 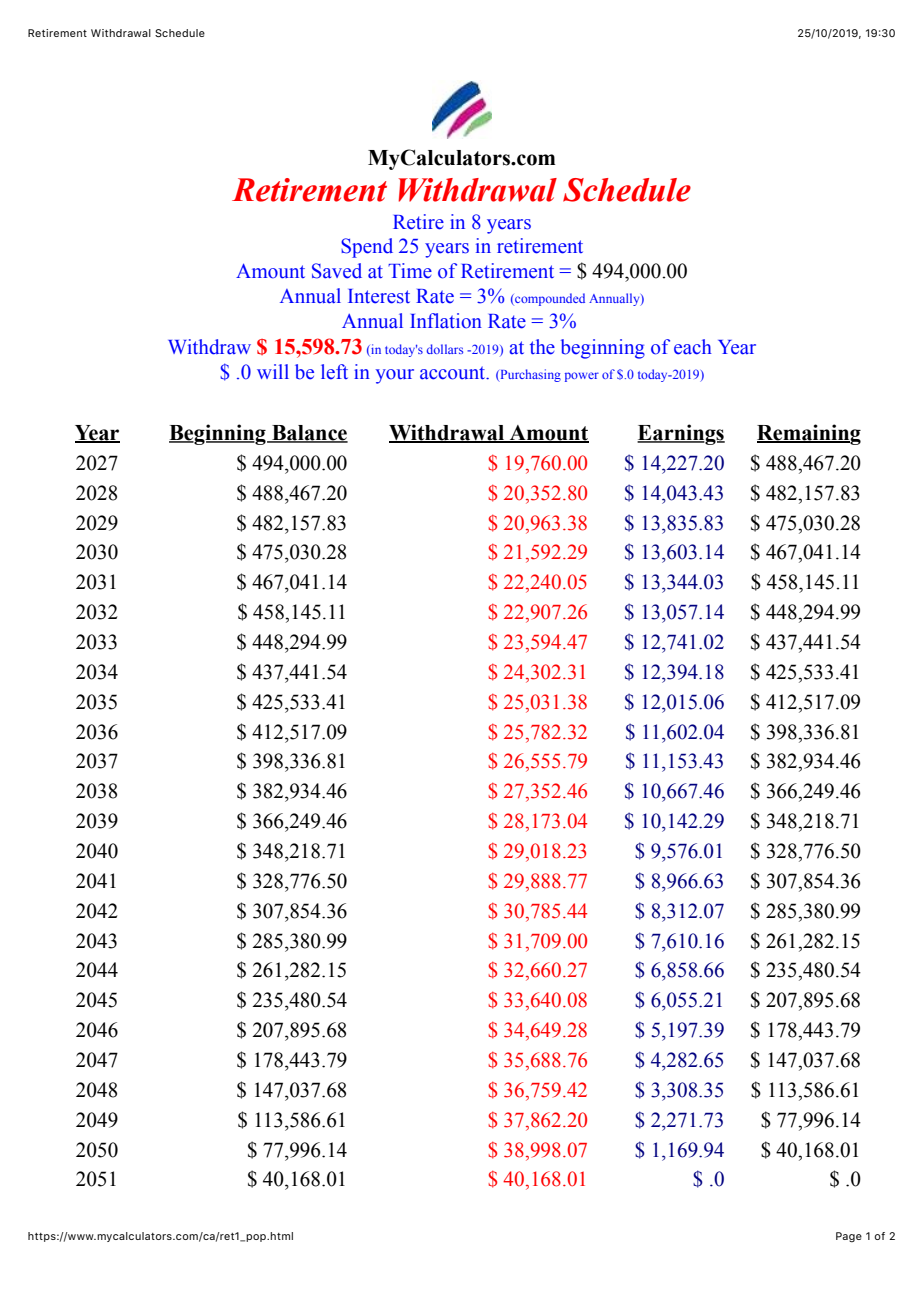 What do you see at coordinates (337, 271) in the page?
I see `Saved` at bounding box center [337, 271].
